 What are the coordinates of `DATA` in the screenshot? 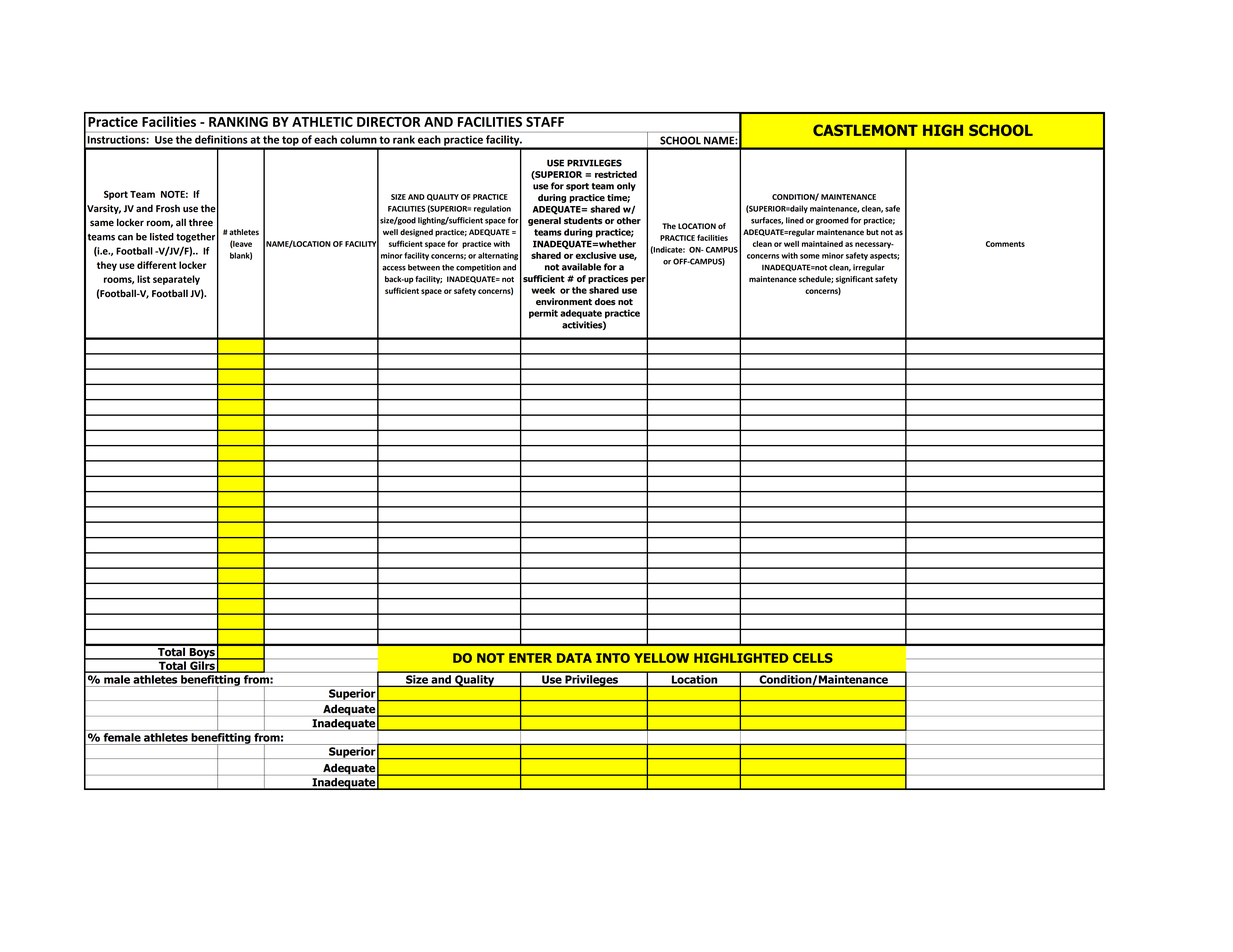 It's located at (574, 658).
